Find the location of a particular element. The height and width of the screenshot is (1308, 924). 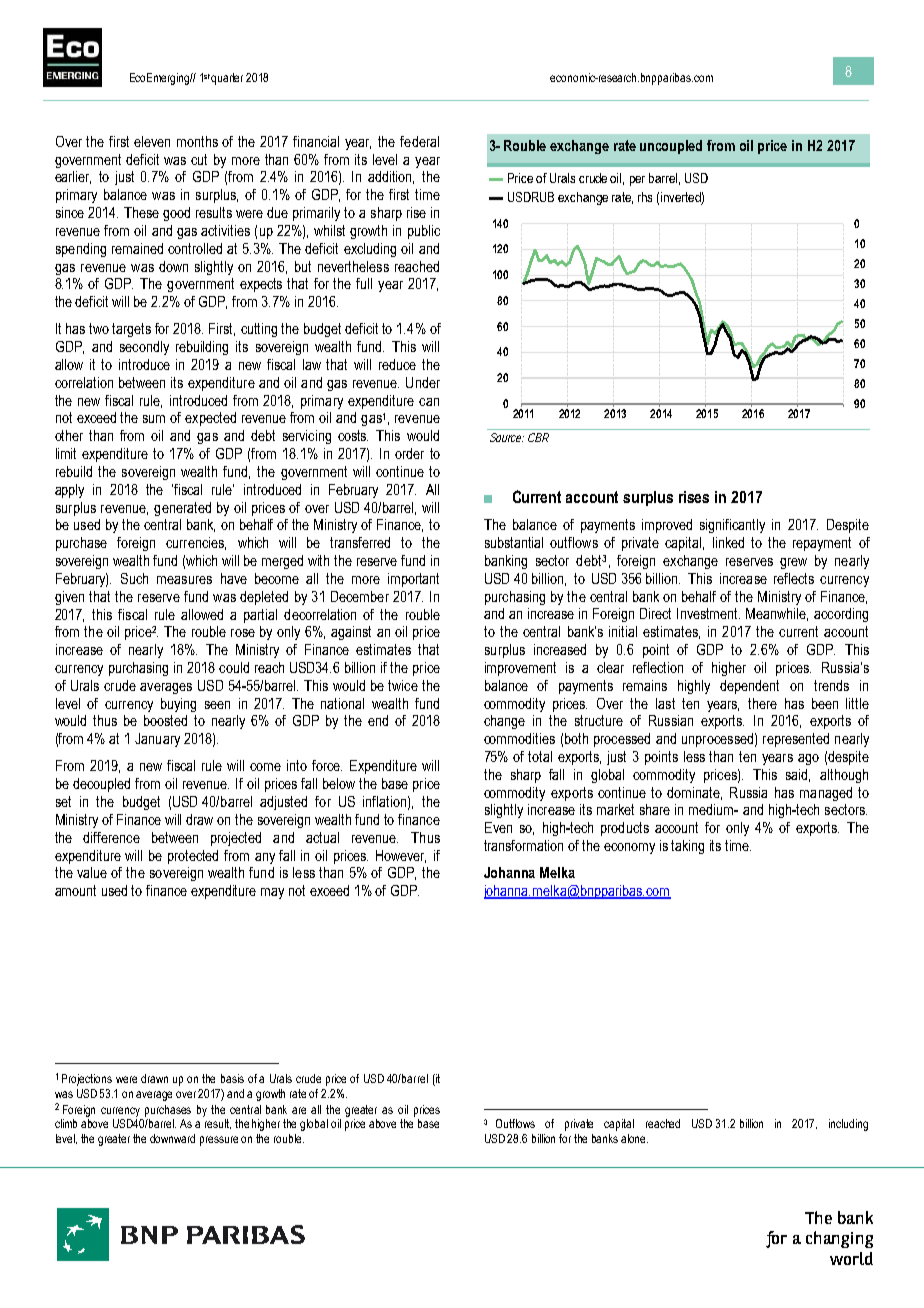

alone is located at coordinates (634, 1138).
